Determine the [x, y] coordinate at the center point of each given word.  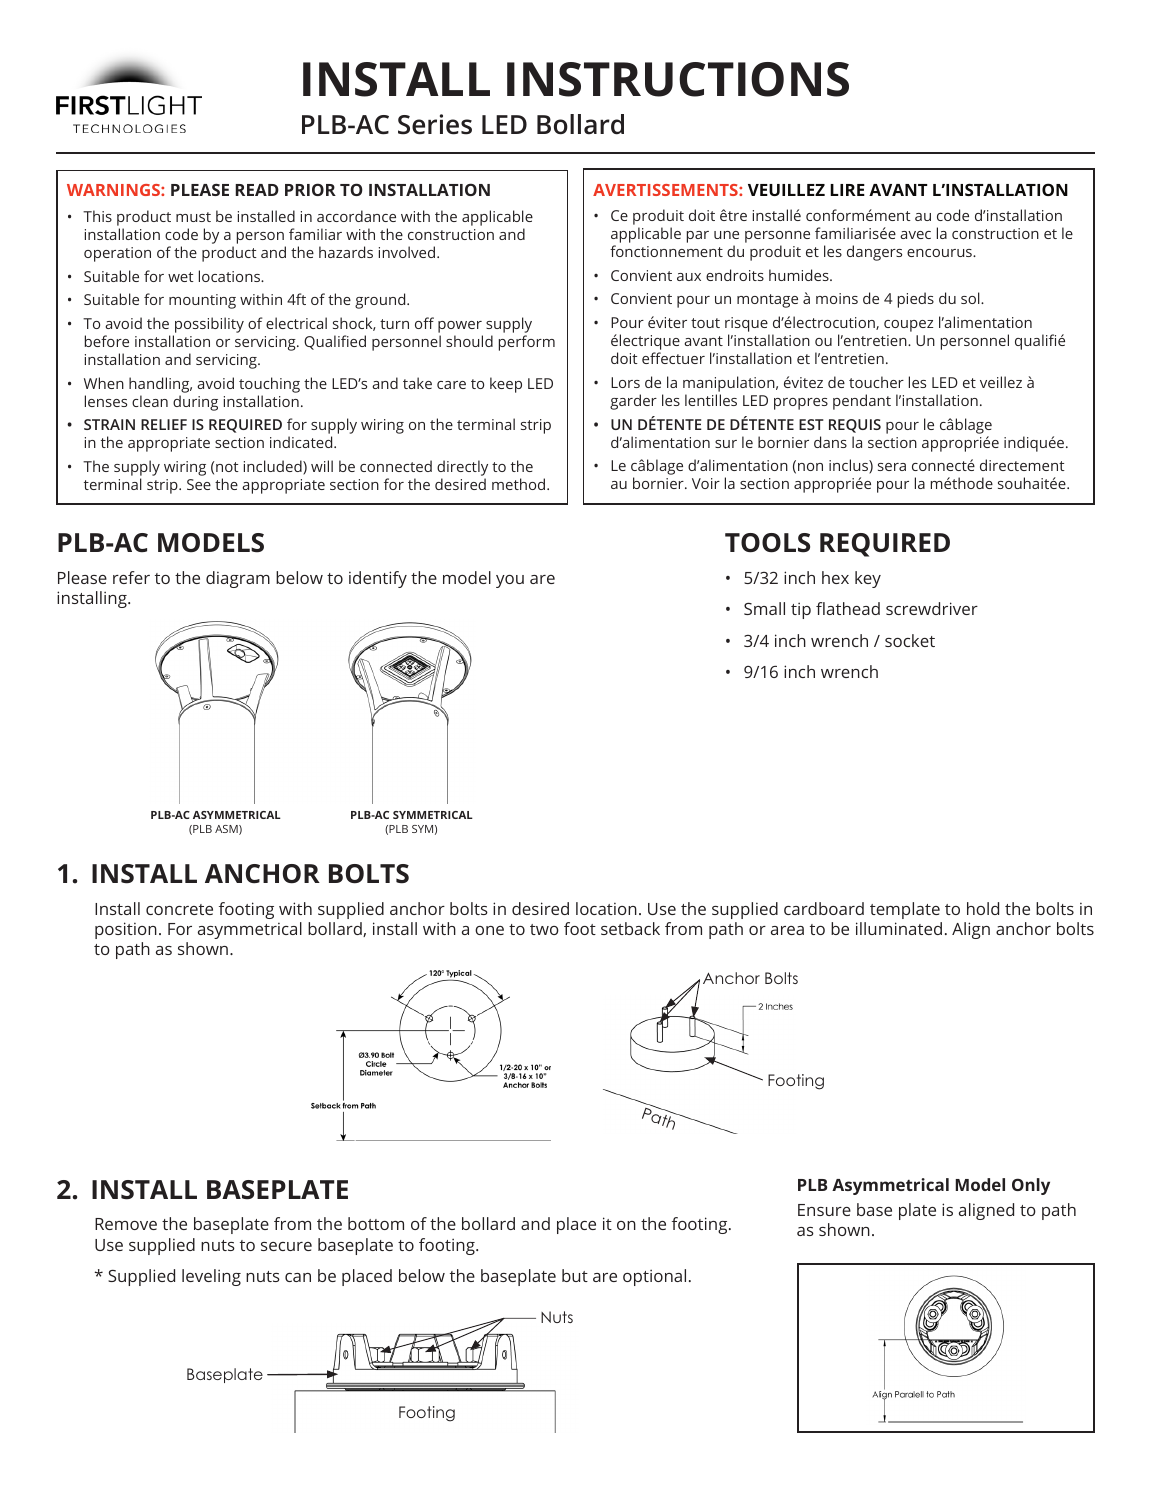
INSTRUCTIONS [678, 79]
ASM [227, 830]
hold [983, 908]
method [520, 484]
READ [257, 190]
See [199, 484]
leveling [211, 1277]
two [544, 929]
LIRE [847, 190]
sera [892, 467]
